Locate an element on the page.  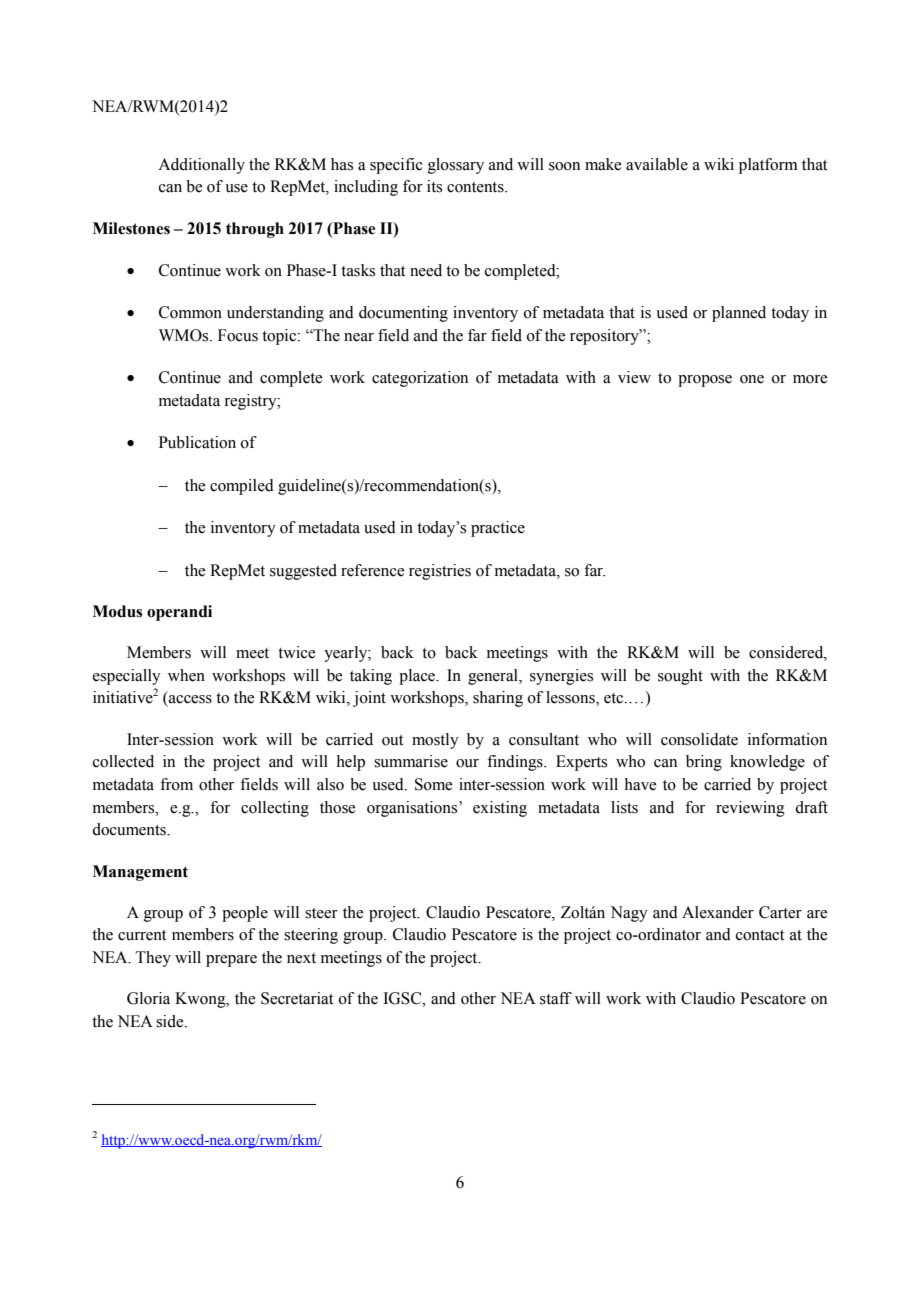
our is located at coordinates (467, 763).
